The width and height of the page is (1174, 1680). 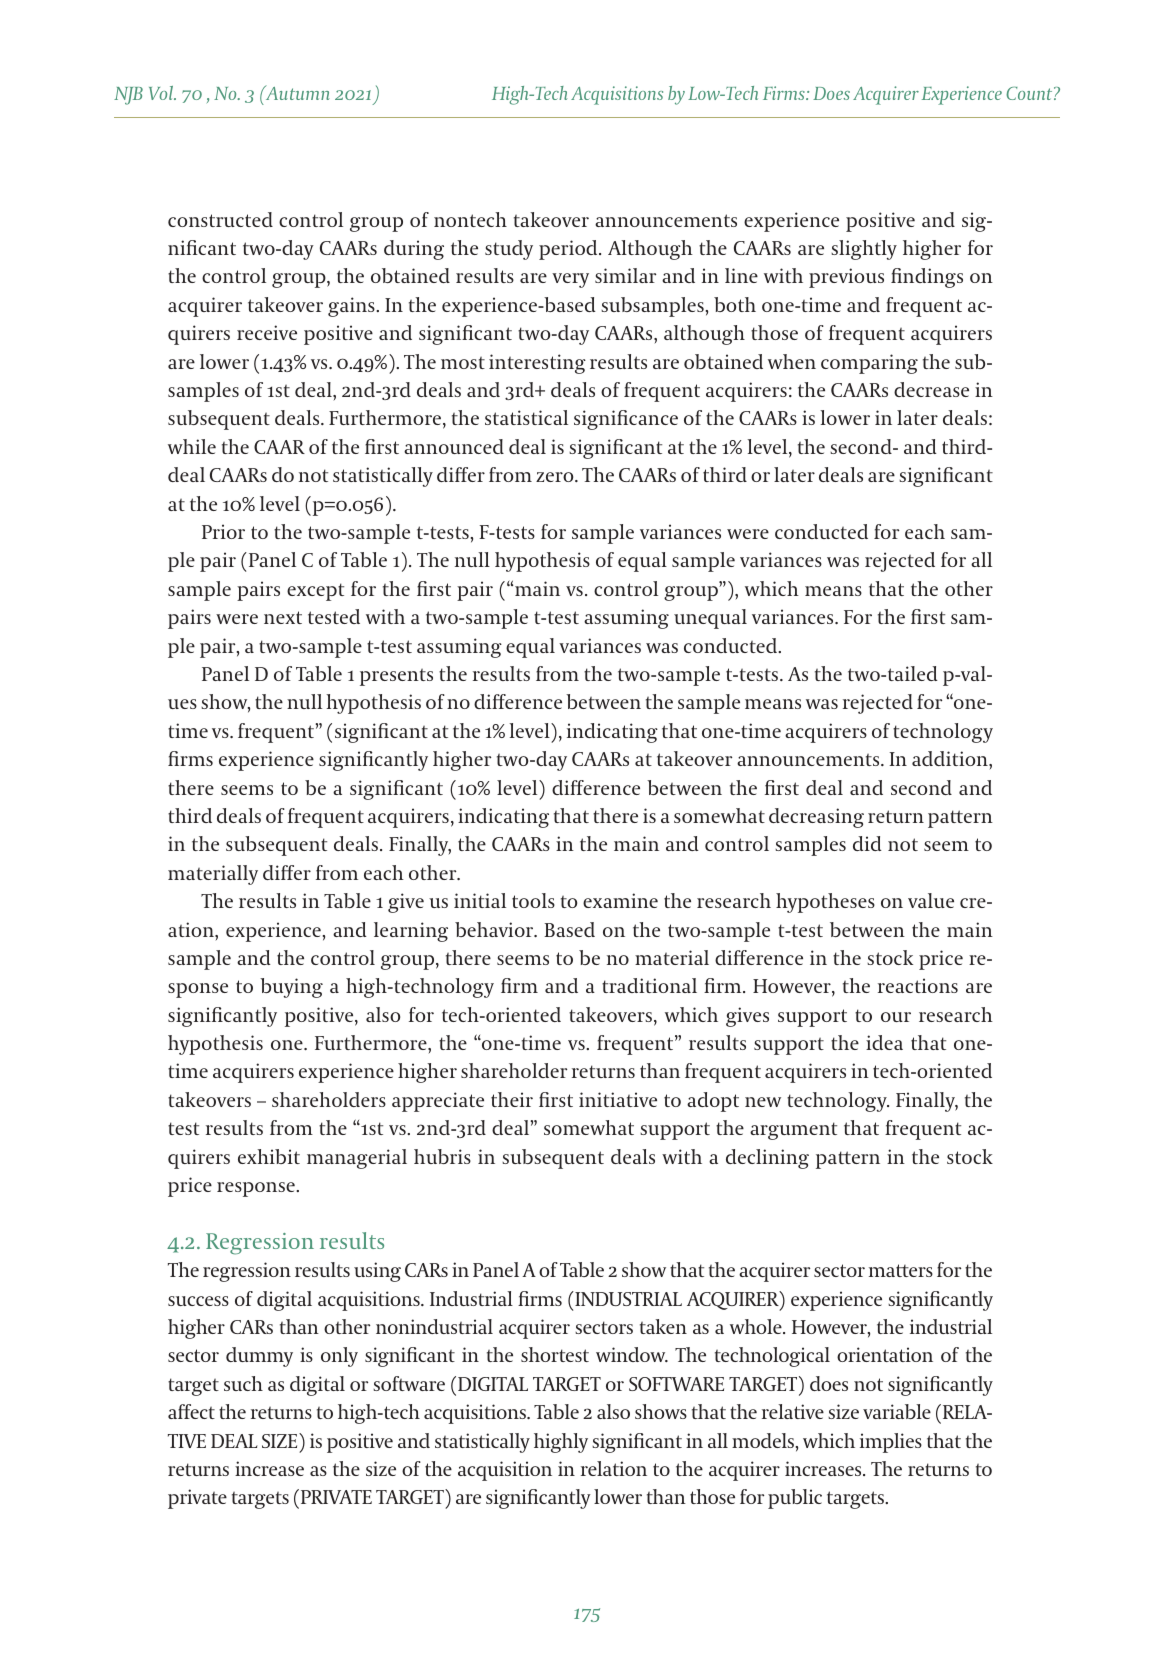 I want to click on affect, so click(x=191, y=1411).
